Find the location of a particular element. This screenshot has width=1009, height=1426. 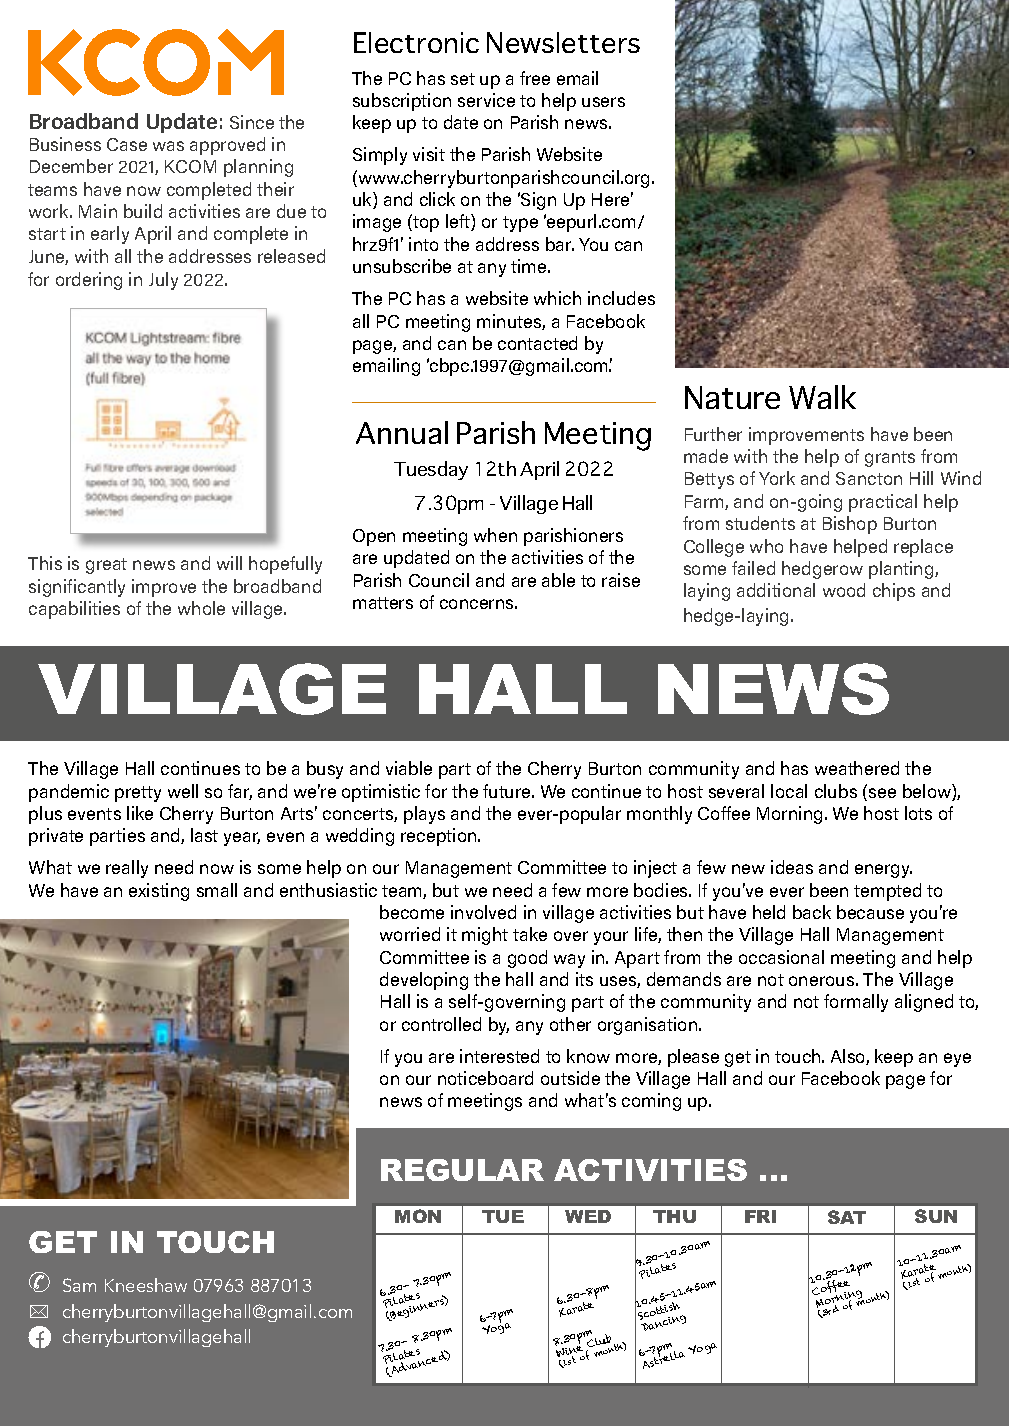

REGULAR is located at coordinates (462, 1170).
